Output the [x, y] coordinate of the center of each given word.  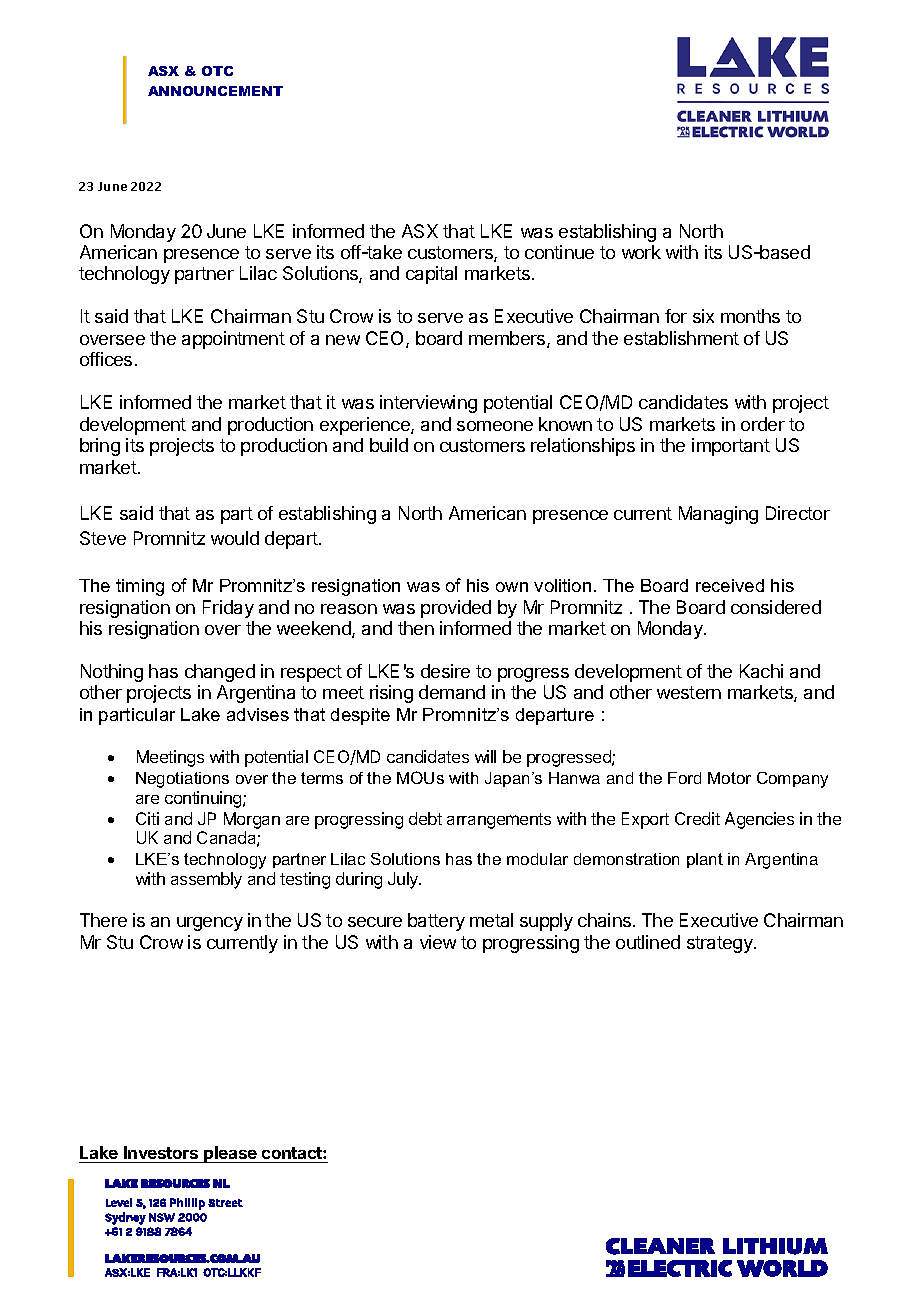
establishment [681, 338]
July [404, 880]
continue [559, 252]
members [508, 339]
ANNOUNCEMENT [215, 91]
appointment [233, 340]
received [730, 585]
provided [456, 609]
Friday [228, 609]
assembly [206, 880]
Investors [161, 1152]
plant [705, 860]
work [641, 252]
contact [293, 1153]
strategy [721, 944]
